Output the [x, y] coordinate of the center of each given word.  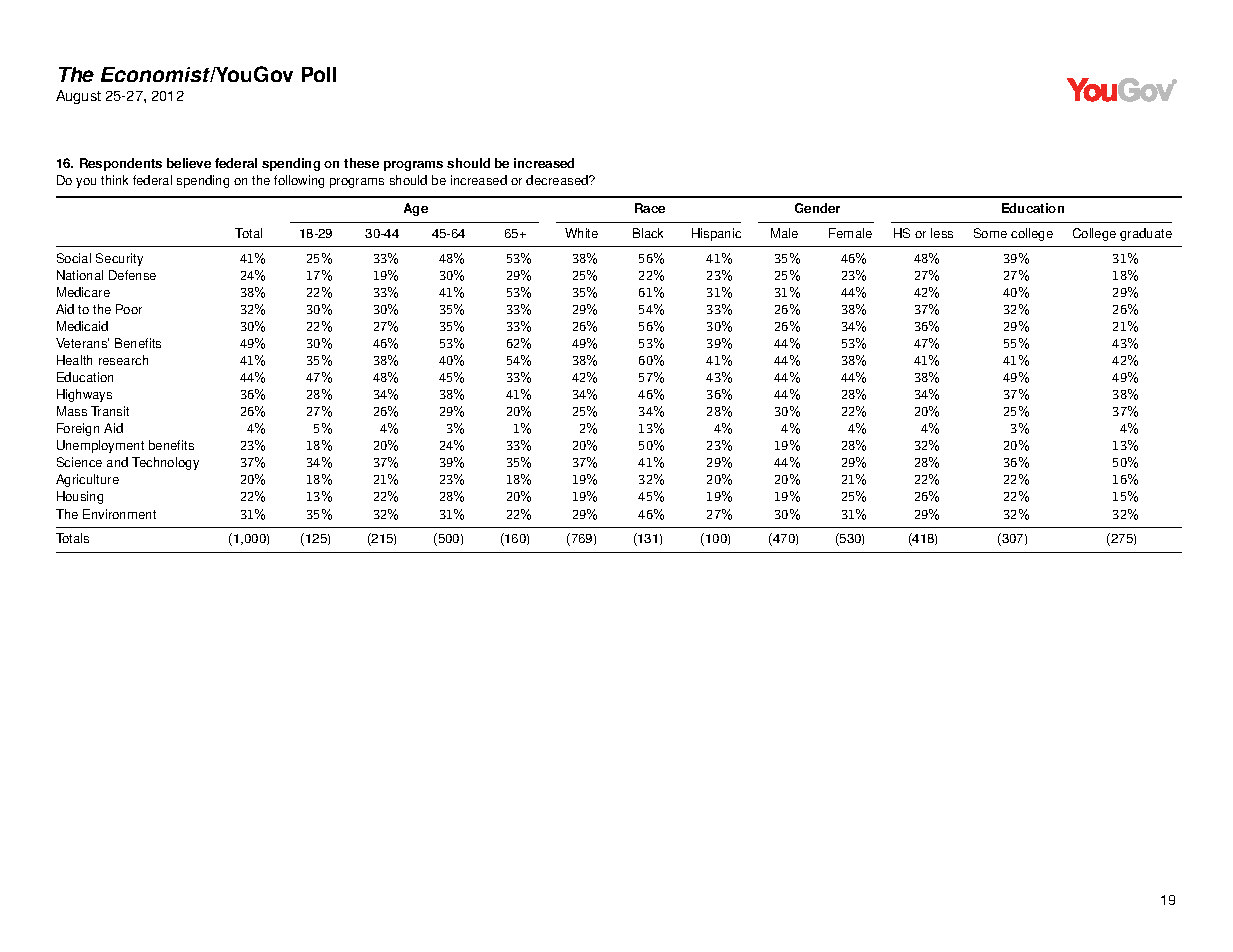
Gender [817, 208]
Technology [165, 463]
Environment [119, 514]
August [78, 97]
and [117, 462]
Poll [319, 74]
